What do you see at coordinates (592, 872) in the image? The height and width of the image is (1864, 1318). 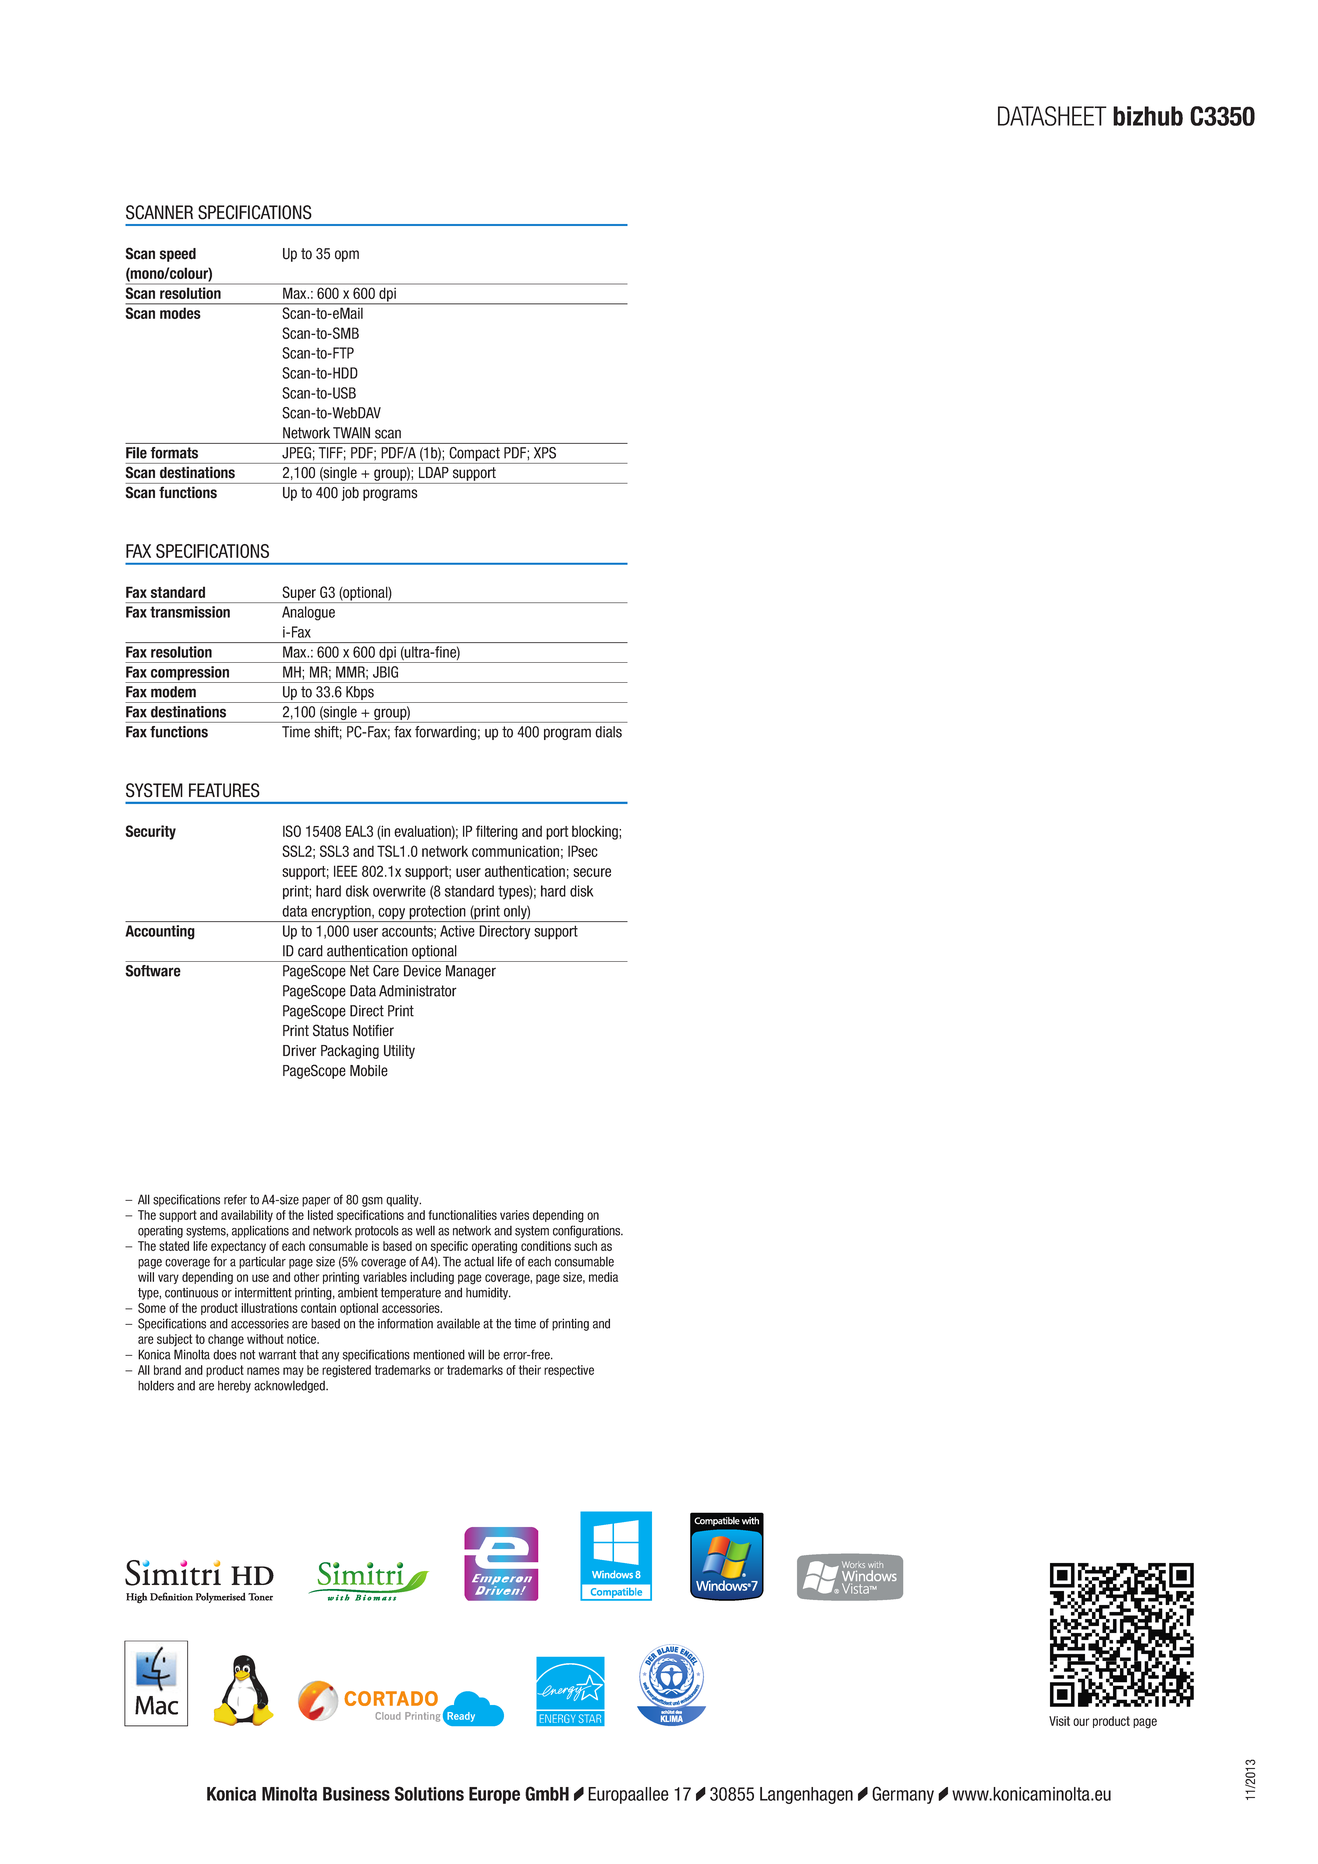 I see `secure` at bounding box center [592, 872].
